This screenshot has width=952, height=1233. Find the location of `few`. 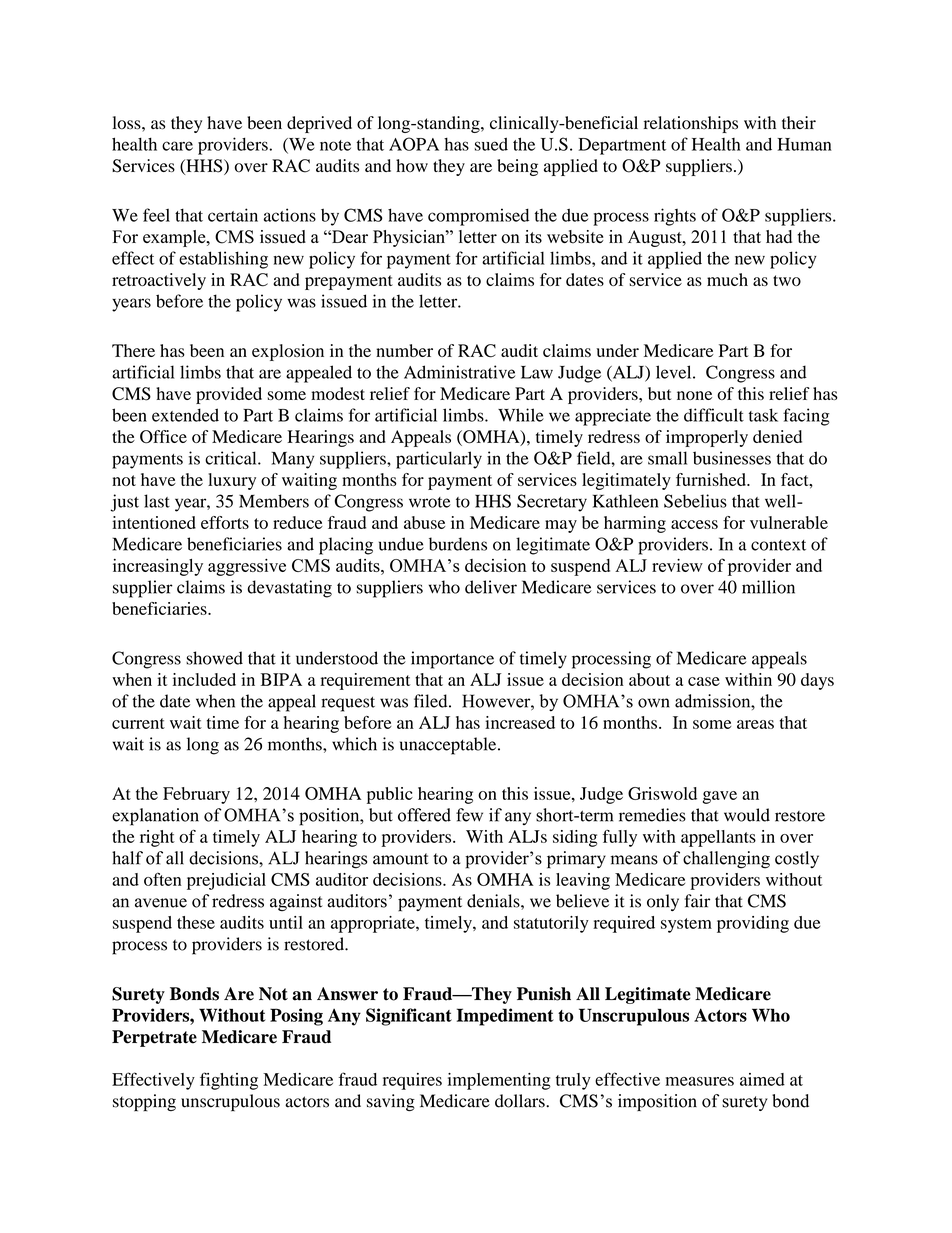

few is located at coordinates (469, 815).
